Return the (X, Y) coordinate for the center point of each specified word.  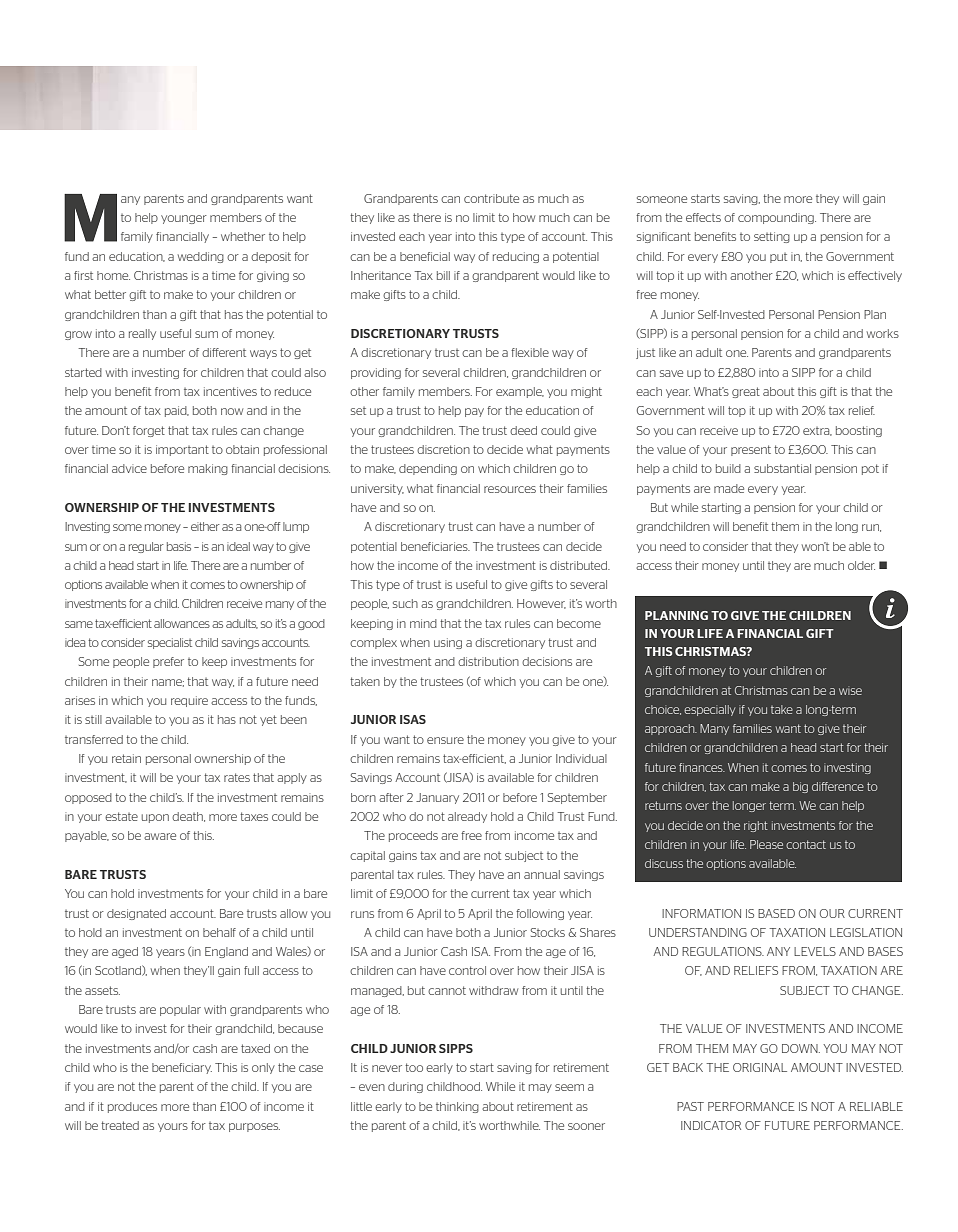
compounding (777, 218)
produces (132, 1107)
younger (184, 219)
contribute (491, 198)
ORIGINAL (760, 1067)
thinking (457, 1107)
